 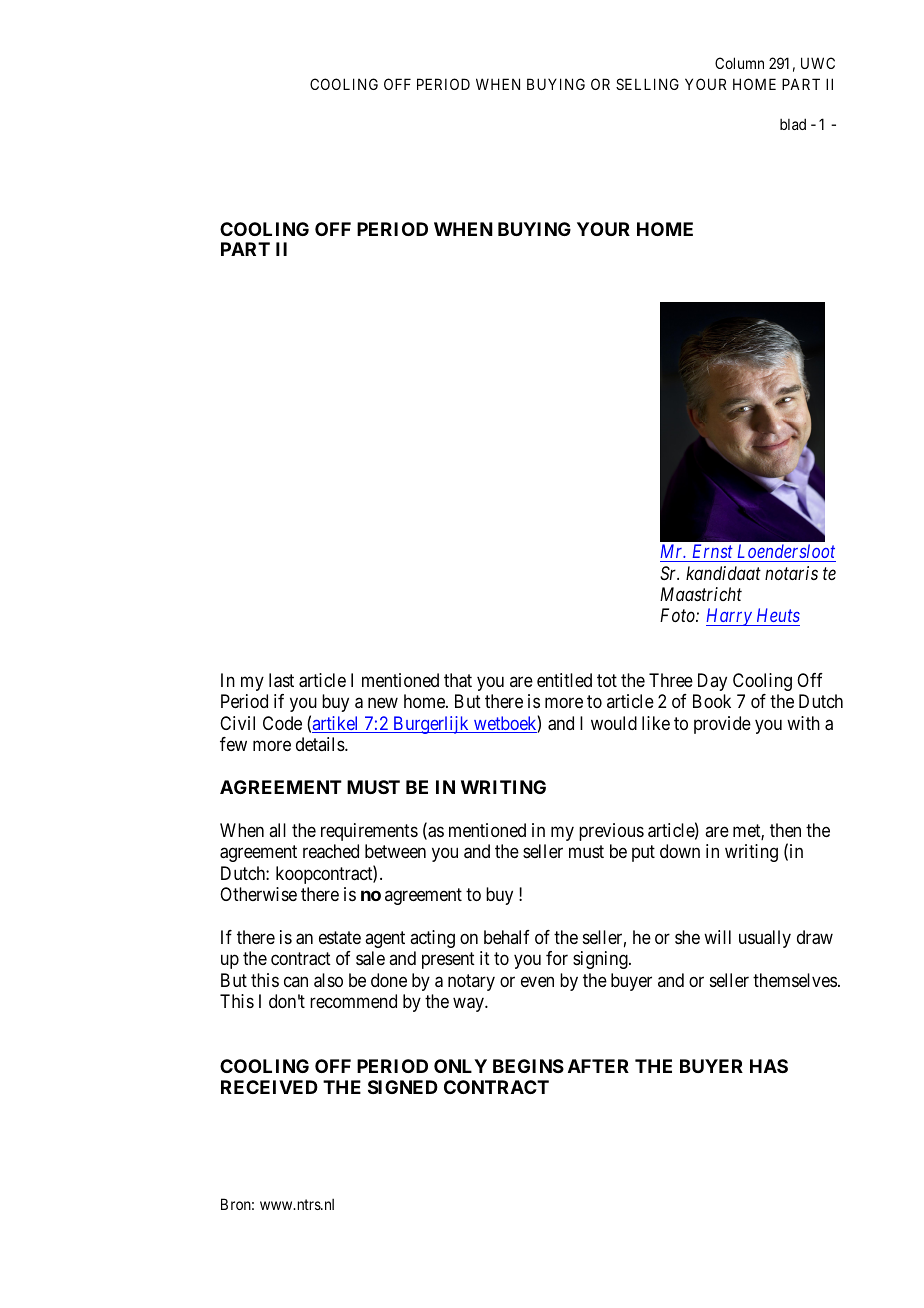 I want to click on entitled, so click(x=564, y=680).
